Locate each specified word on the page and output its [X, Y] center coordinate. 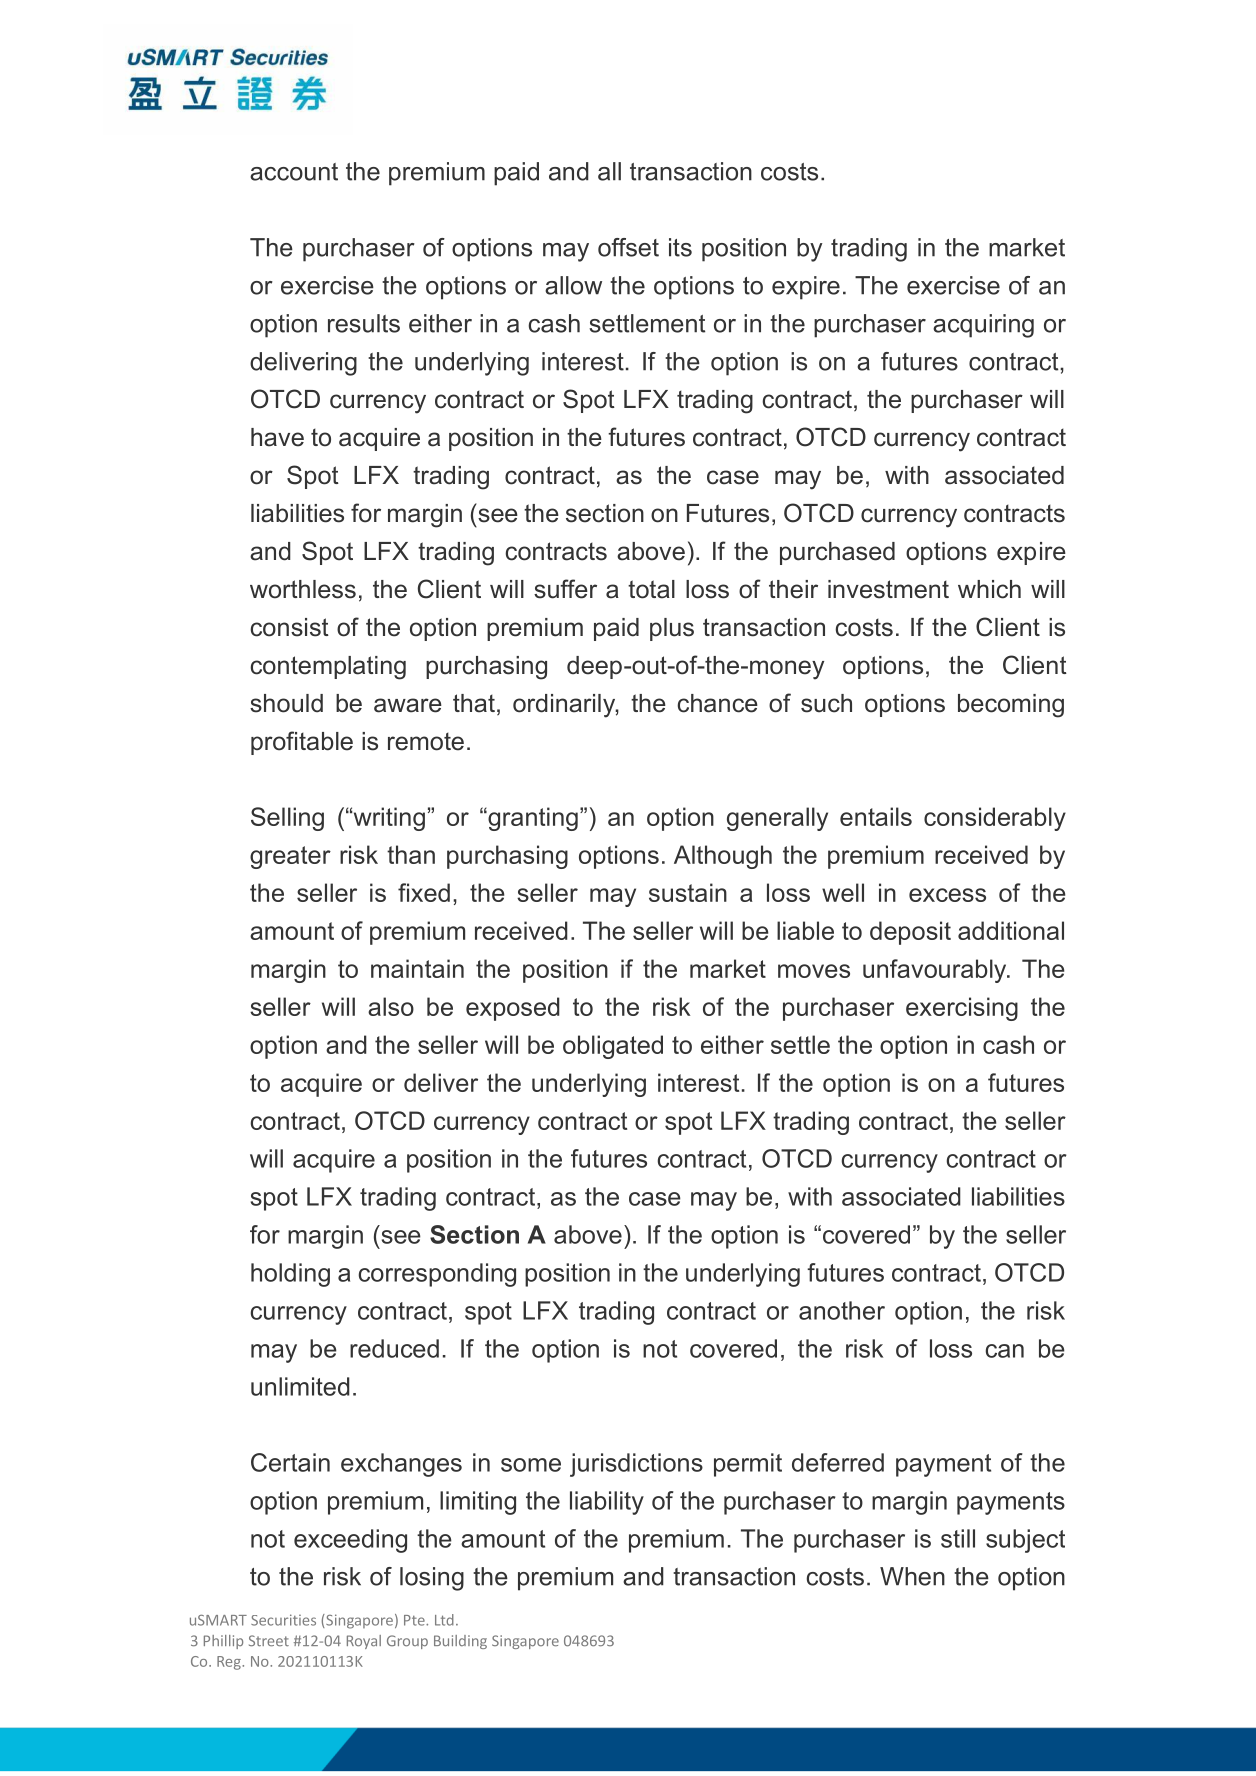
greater [290, 857]
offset [628, 247]
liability [607, 1503]
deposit [910, 933]
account [294, 172]
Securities [283, 1620]
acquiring [983, 326]
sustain [688, 892]
